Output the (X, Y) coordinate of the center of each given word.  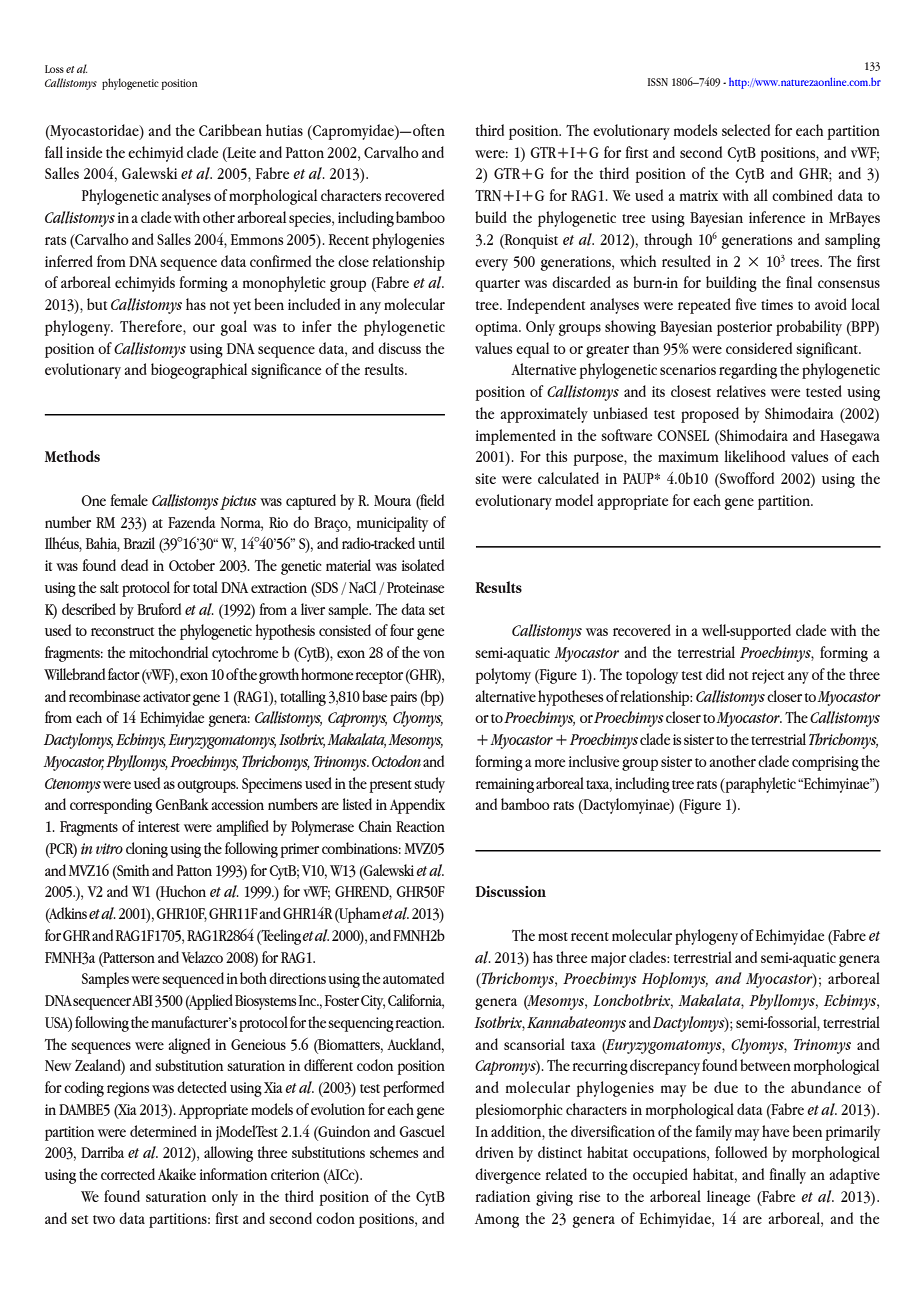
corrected (128, 1174)
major (608, 959)
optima (498, 328)
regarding (748, 371)
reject (768, 676)
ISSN (658, 82)
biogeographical (199, 371)
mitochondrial (168, 652)
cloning (147, 850)
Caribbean (230, 130)
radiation (503, 1196)
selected (746, 130)
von (434, 654)
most (553, 936)
